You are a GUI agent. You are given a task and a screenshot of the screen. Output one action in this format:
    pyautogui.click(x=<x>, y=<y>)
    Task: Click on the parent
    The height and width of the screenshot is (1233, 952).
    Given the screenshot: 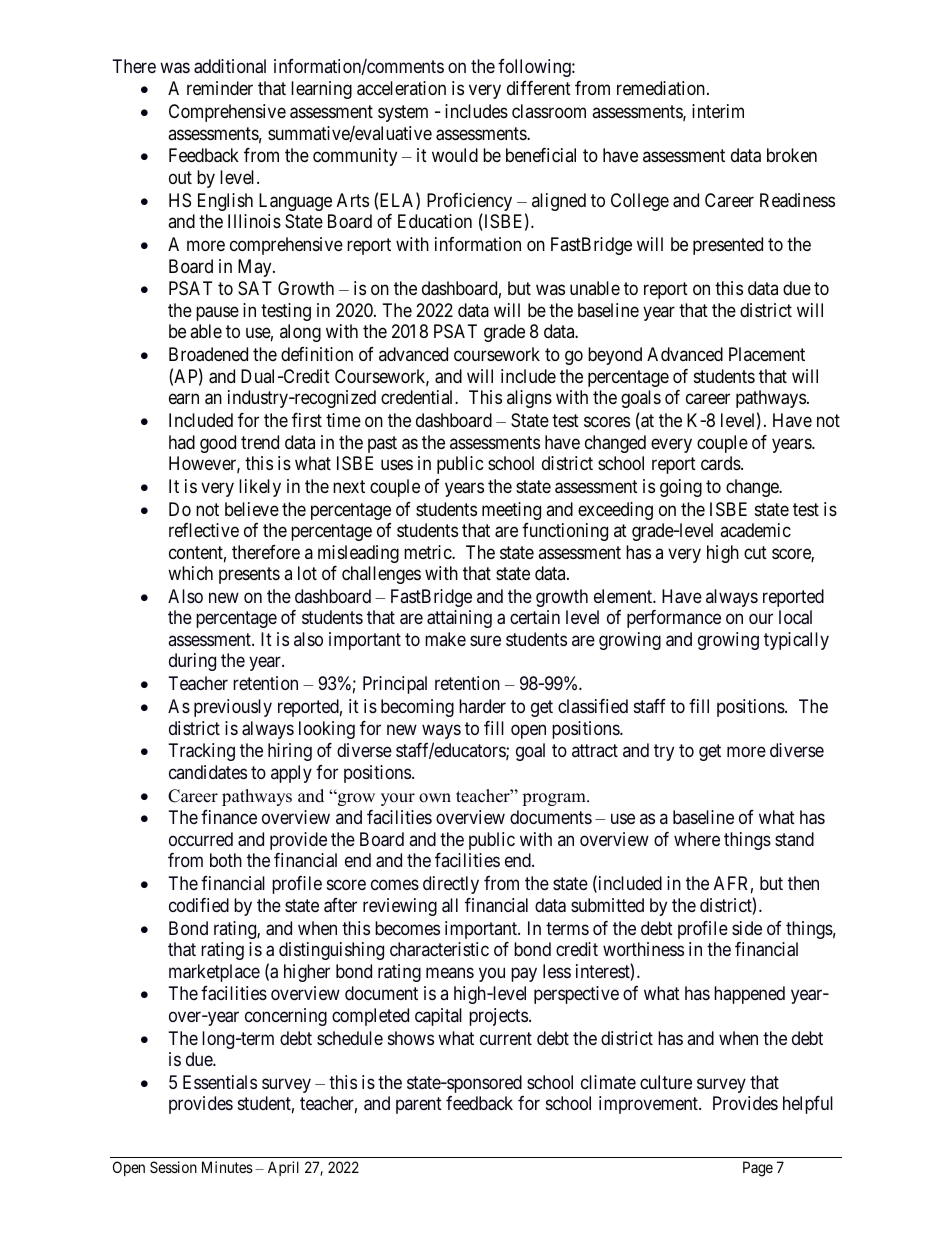 What is the action you would take?
    pyautogui.click(x=419, y=1106)
